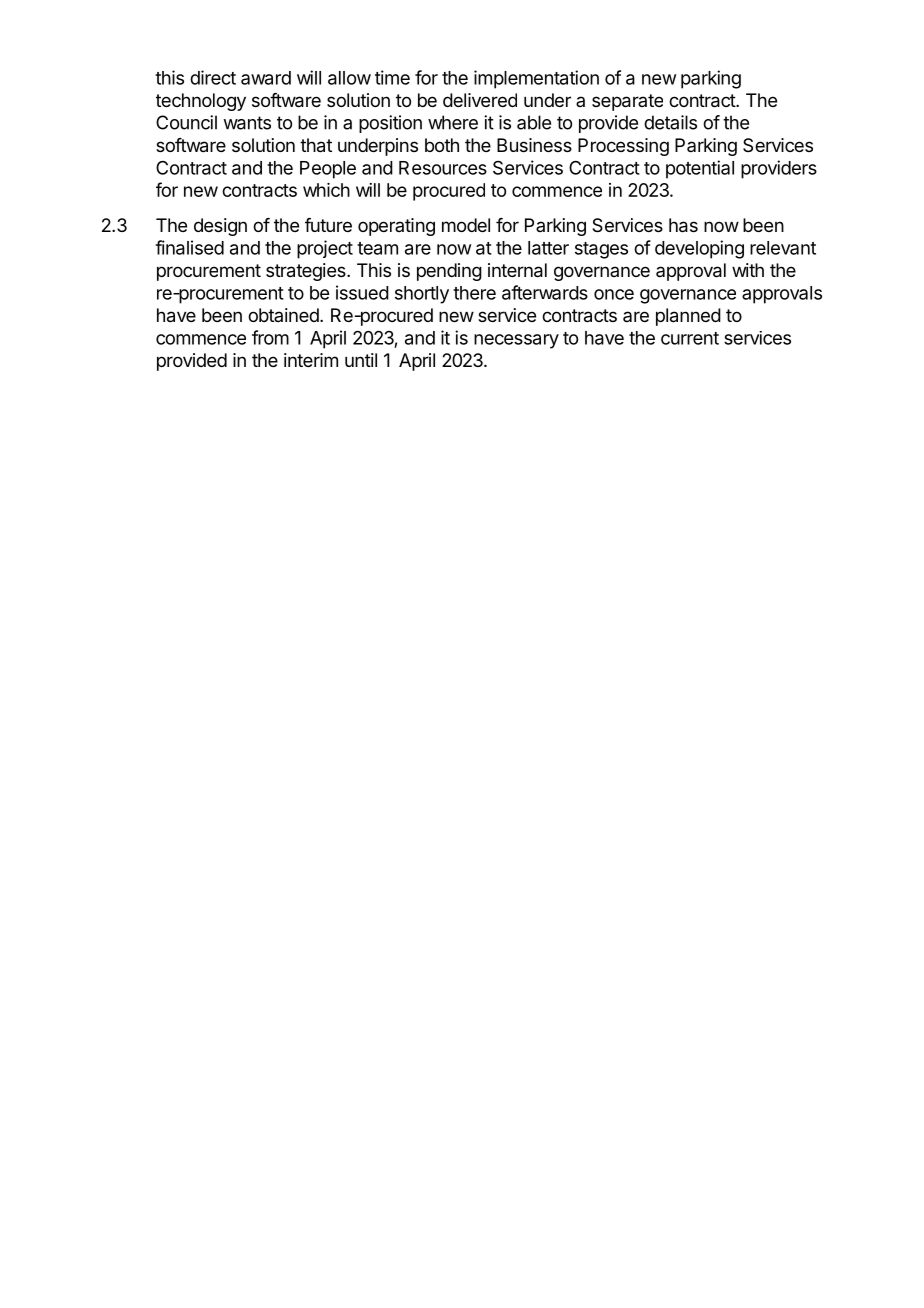 This screenshot has width=924, height=1308. What do you see at coordinates (700, 169) in the screenshot?
I see `potential` at bounding box center [700, 169].
